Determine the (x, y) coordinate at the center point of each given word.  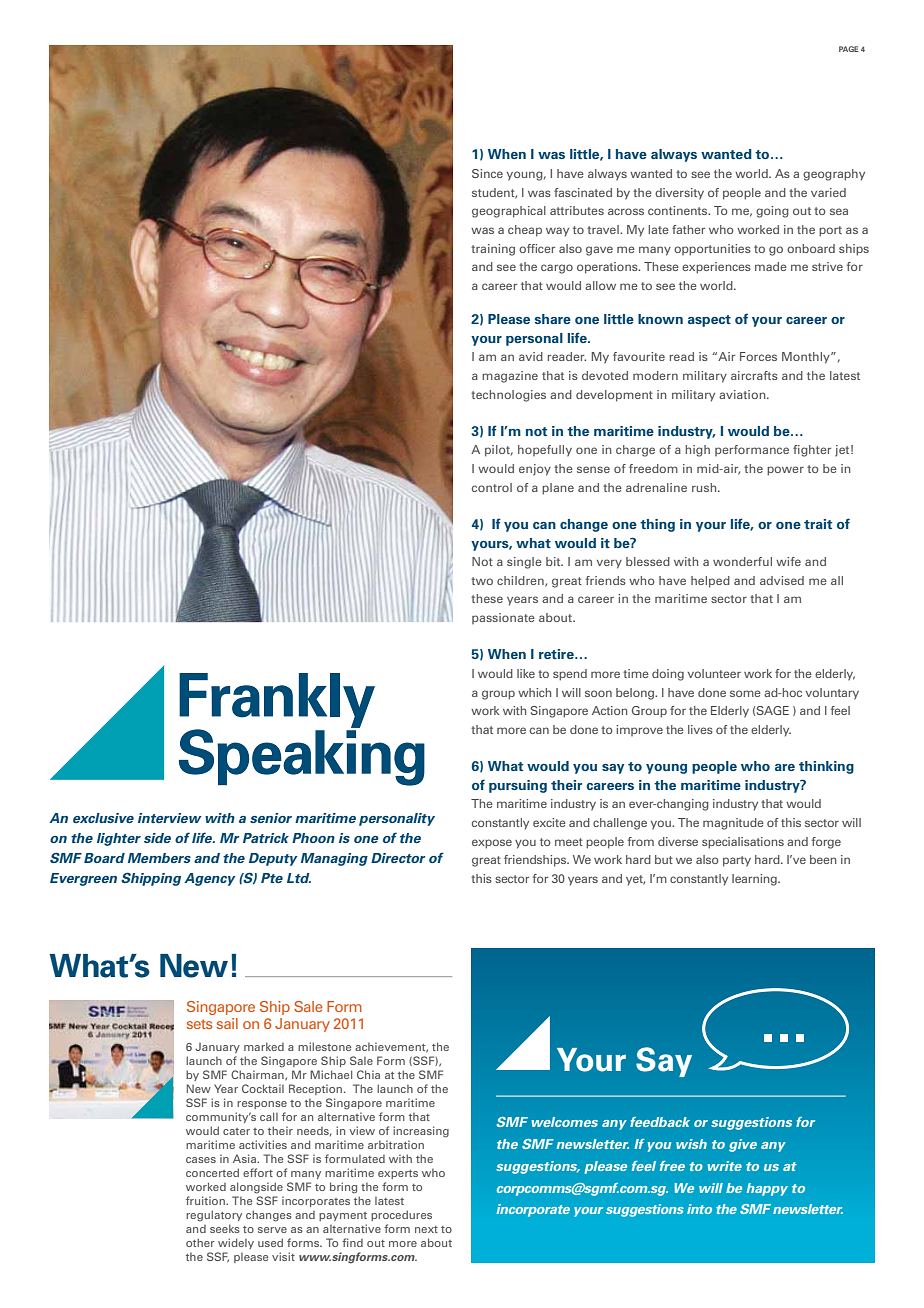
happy (767, 1189)
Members (159, 858)
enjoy (535, 470)
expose (492, 844)
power (785, 471)
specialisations (743, 843)
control (492, 487)
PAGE (849, 49)
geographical (509, 212)
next (426, 1229)
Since (487, 173)
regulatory (214, 1216)
